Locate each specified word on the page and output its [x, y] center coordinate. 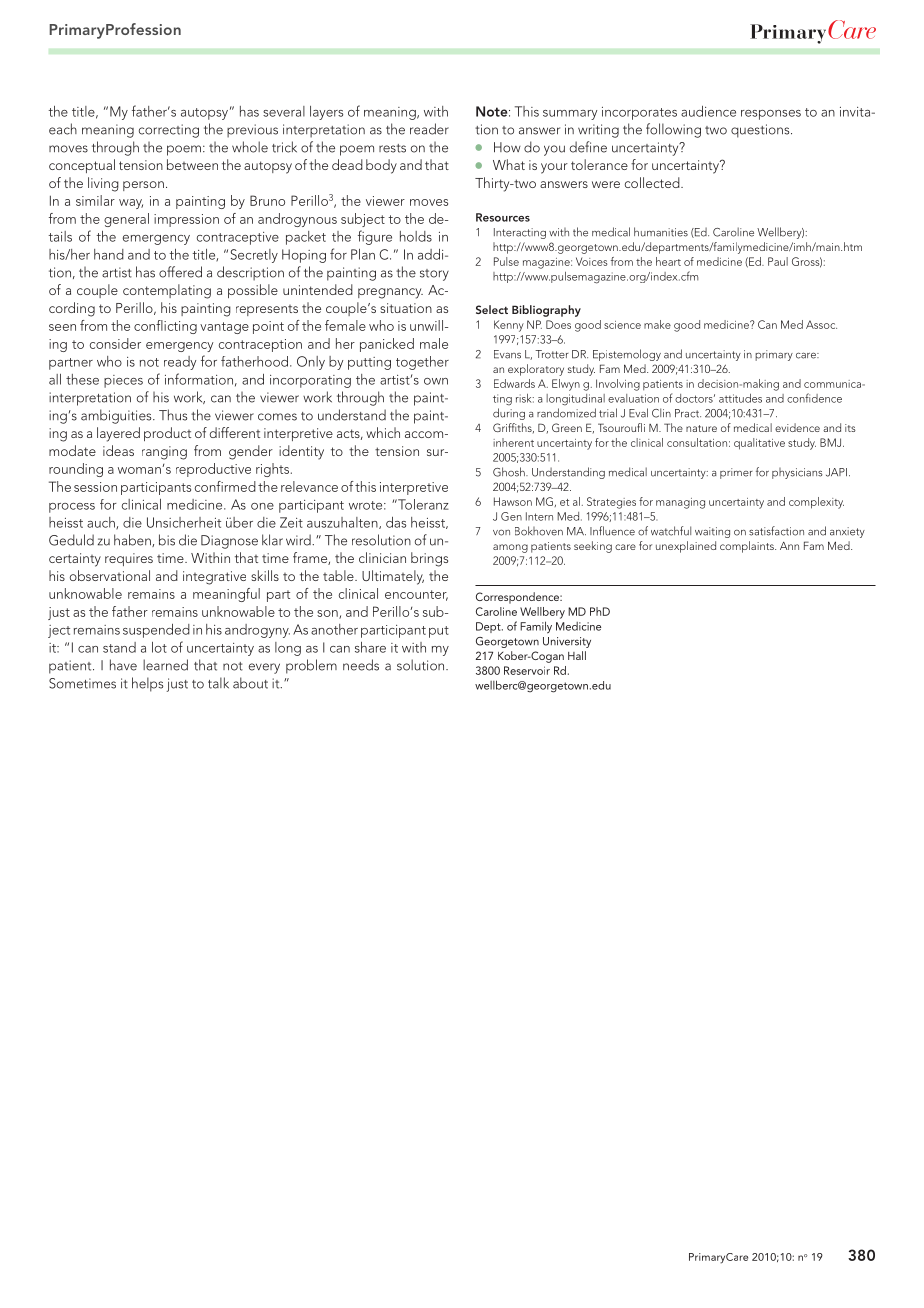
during [509, 414]
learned [165, 665]
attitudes [740, 398]
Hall [577, 655]
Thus [173, 415]
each [63, 129]
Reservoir [527, 670]
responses [771, 115]
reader [429, 129]
